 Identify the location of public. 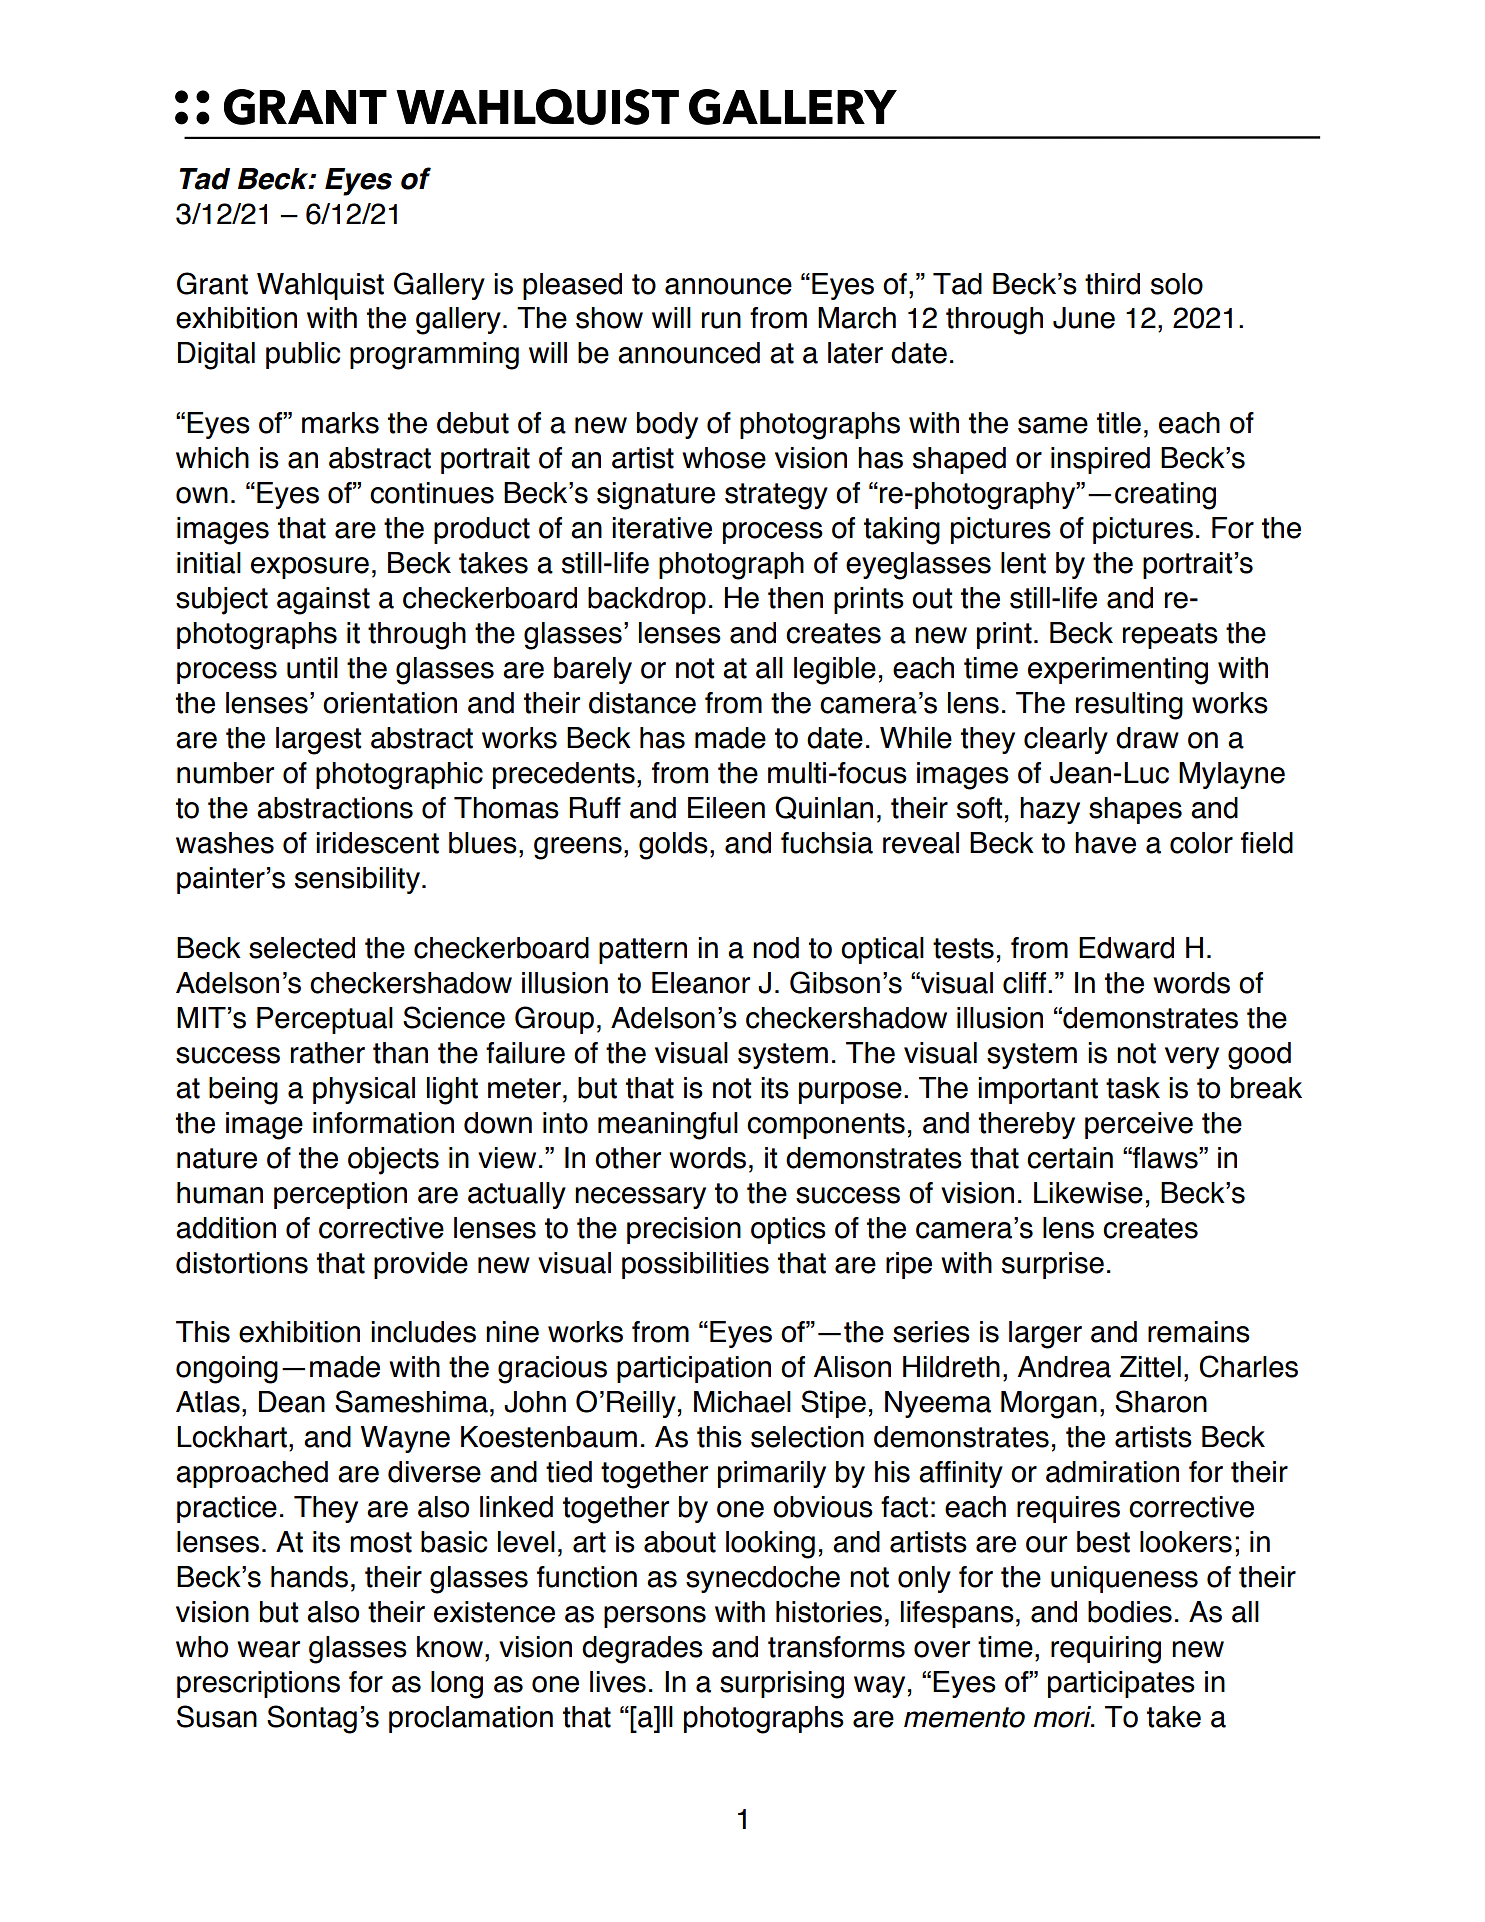
(303, 355).
